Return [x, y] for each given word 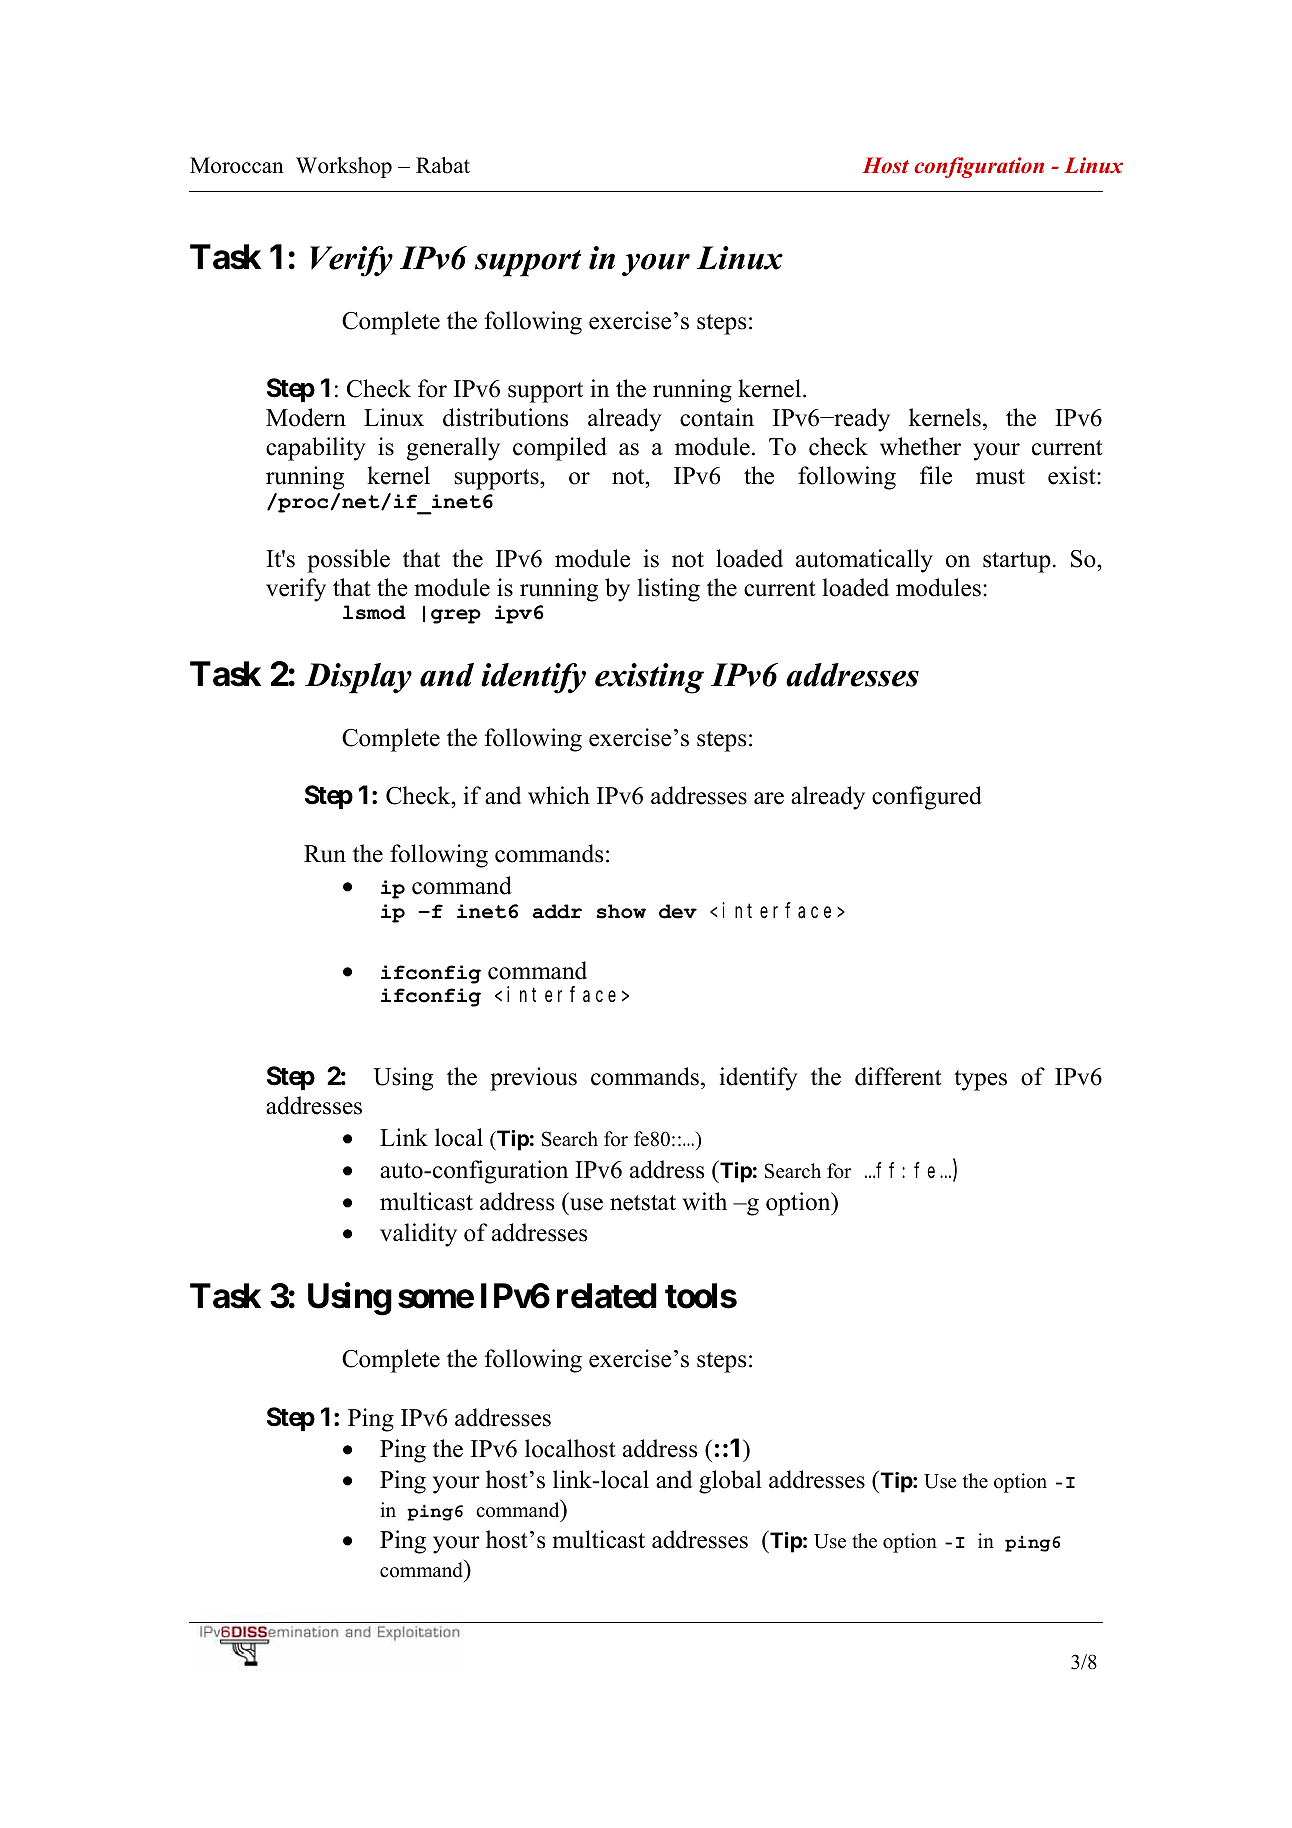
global [730, 1482]
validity [418, 1235]
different [898, 1076]
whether [920, 446]
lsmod [374, 612]
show [621, 911]
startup [1017, 562]
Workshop [344, 167]
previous [533, 1079]
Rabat [443, 165]
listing [669, 590]
